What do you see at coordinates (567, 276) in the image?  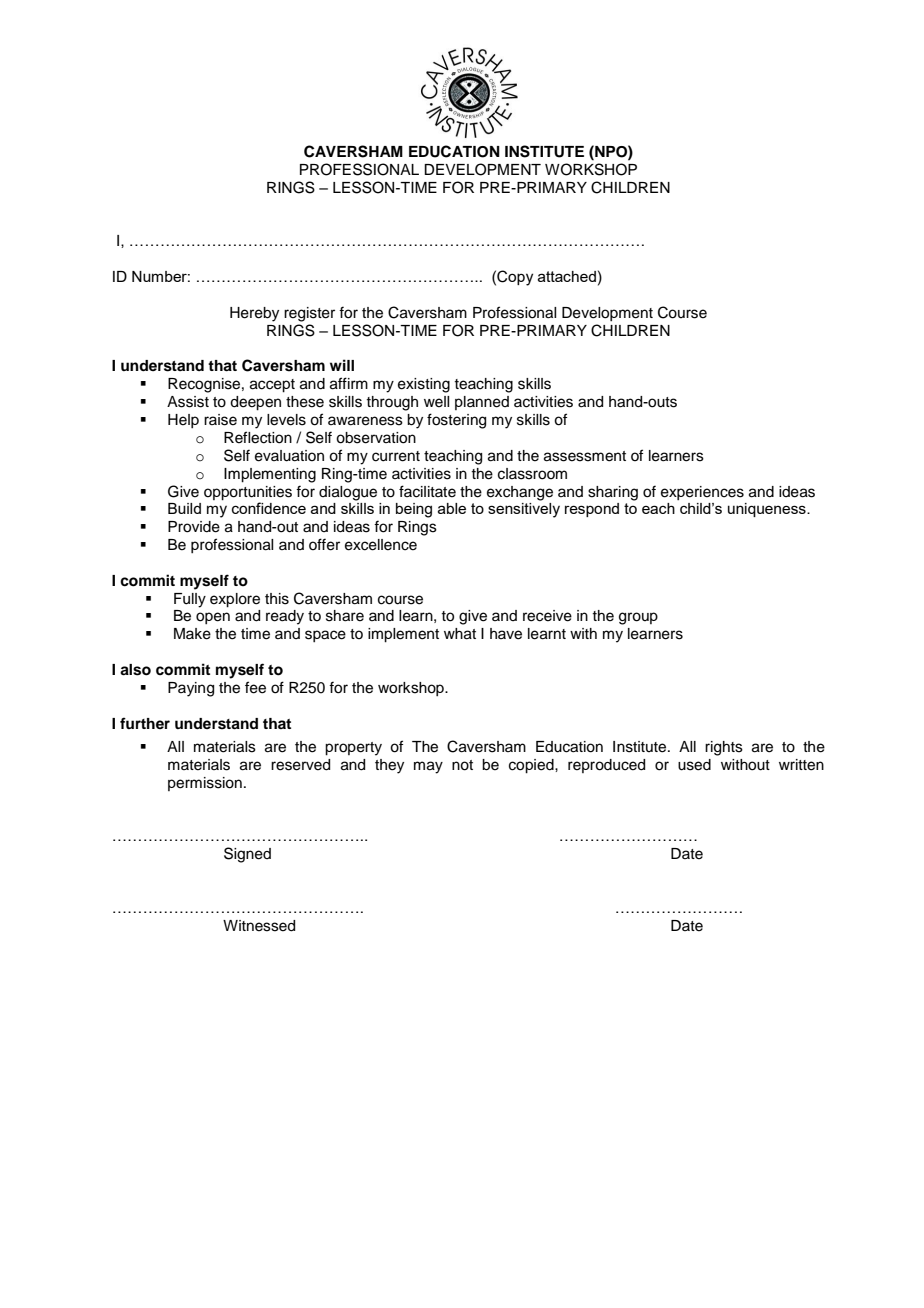 I see `attached` at bounding box center [567, 276].
